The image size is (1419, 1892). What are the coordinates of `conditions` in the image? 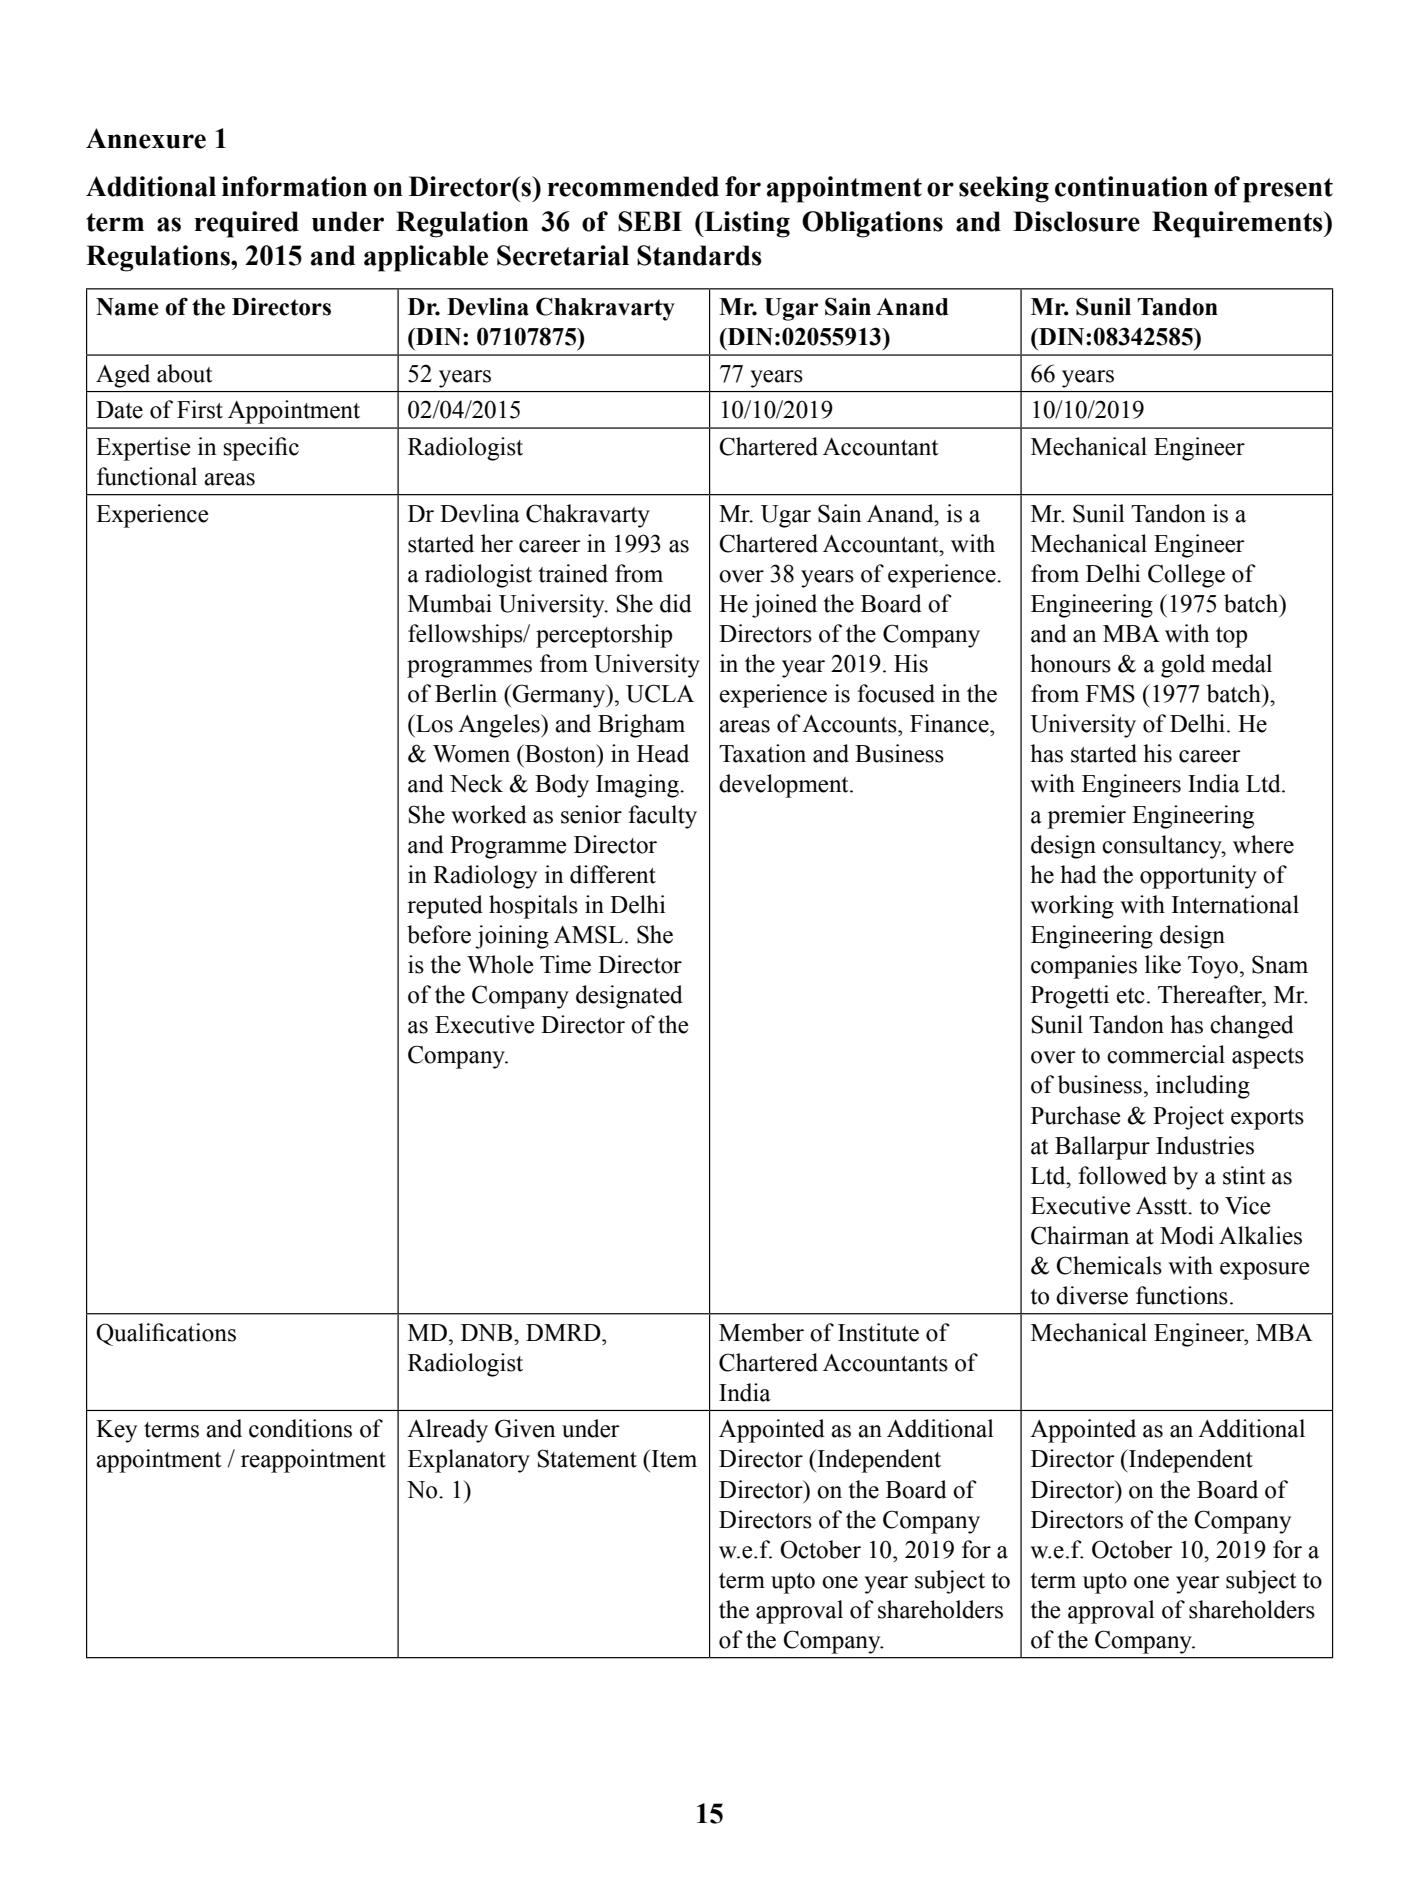 It's located at (300, 1428).
